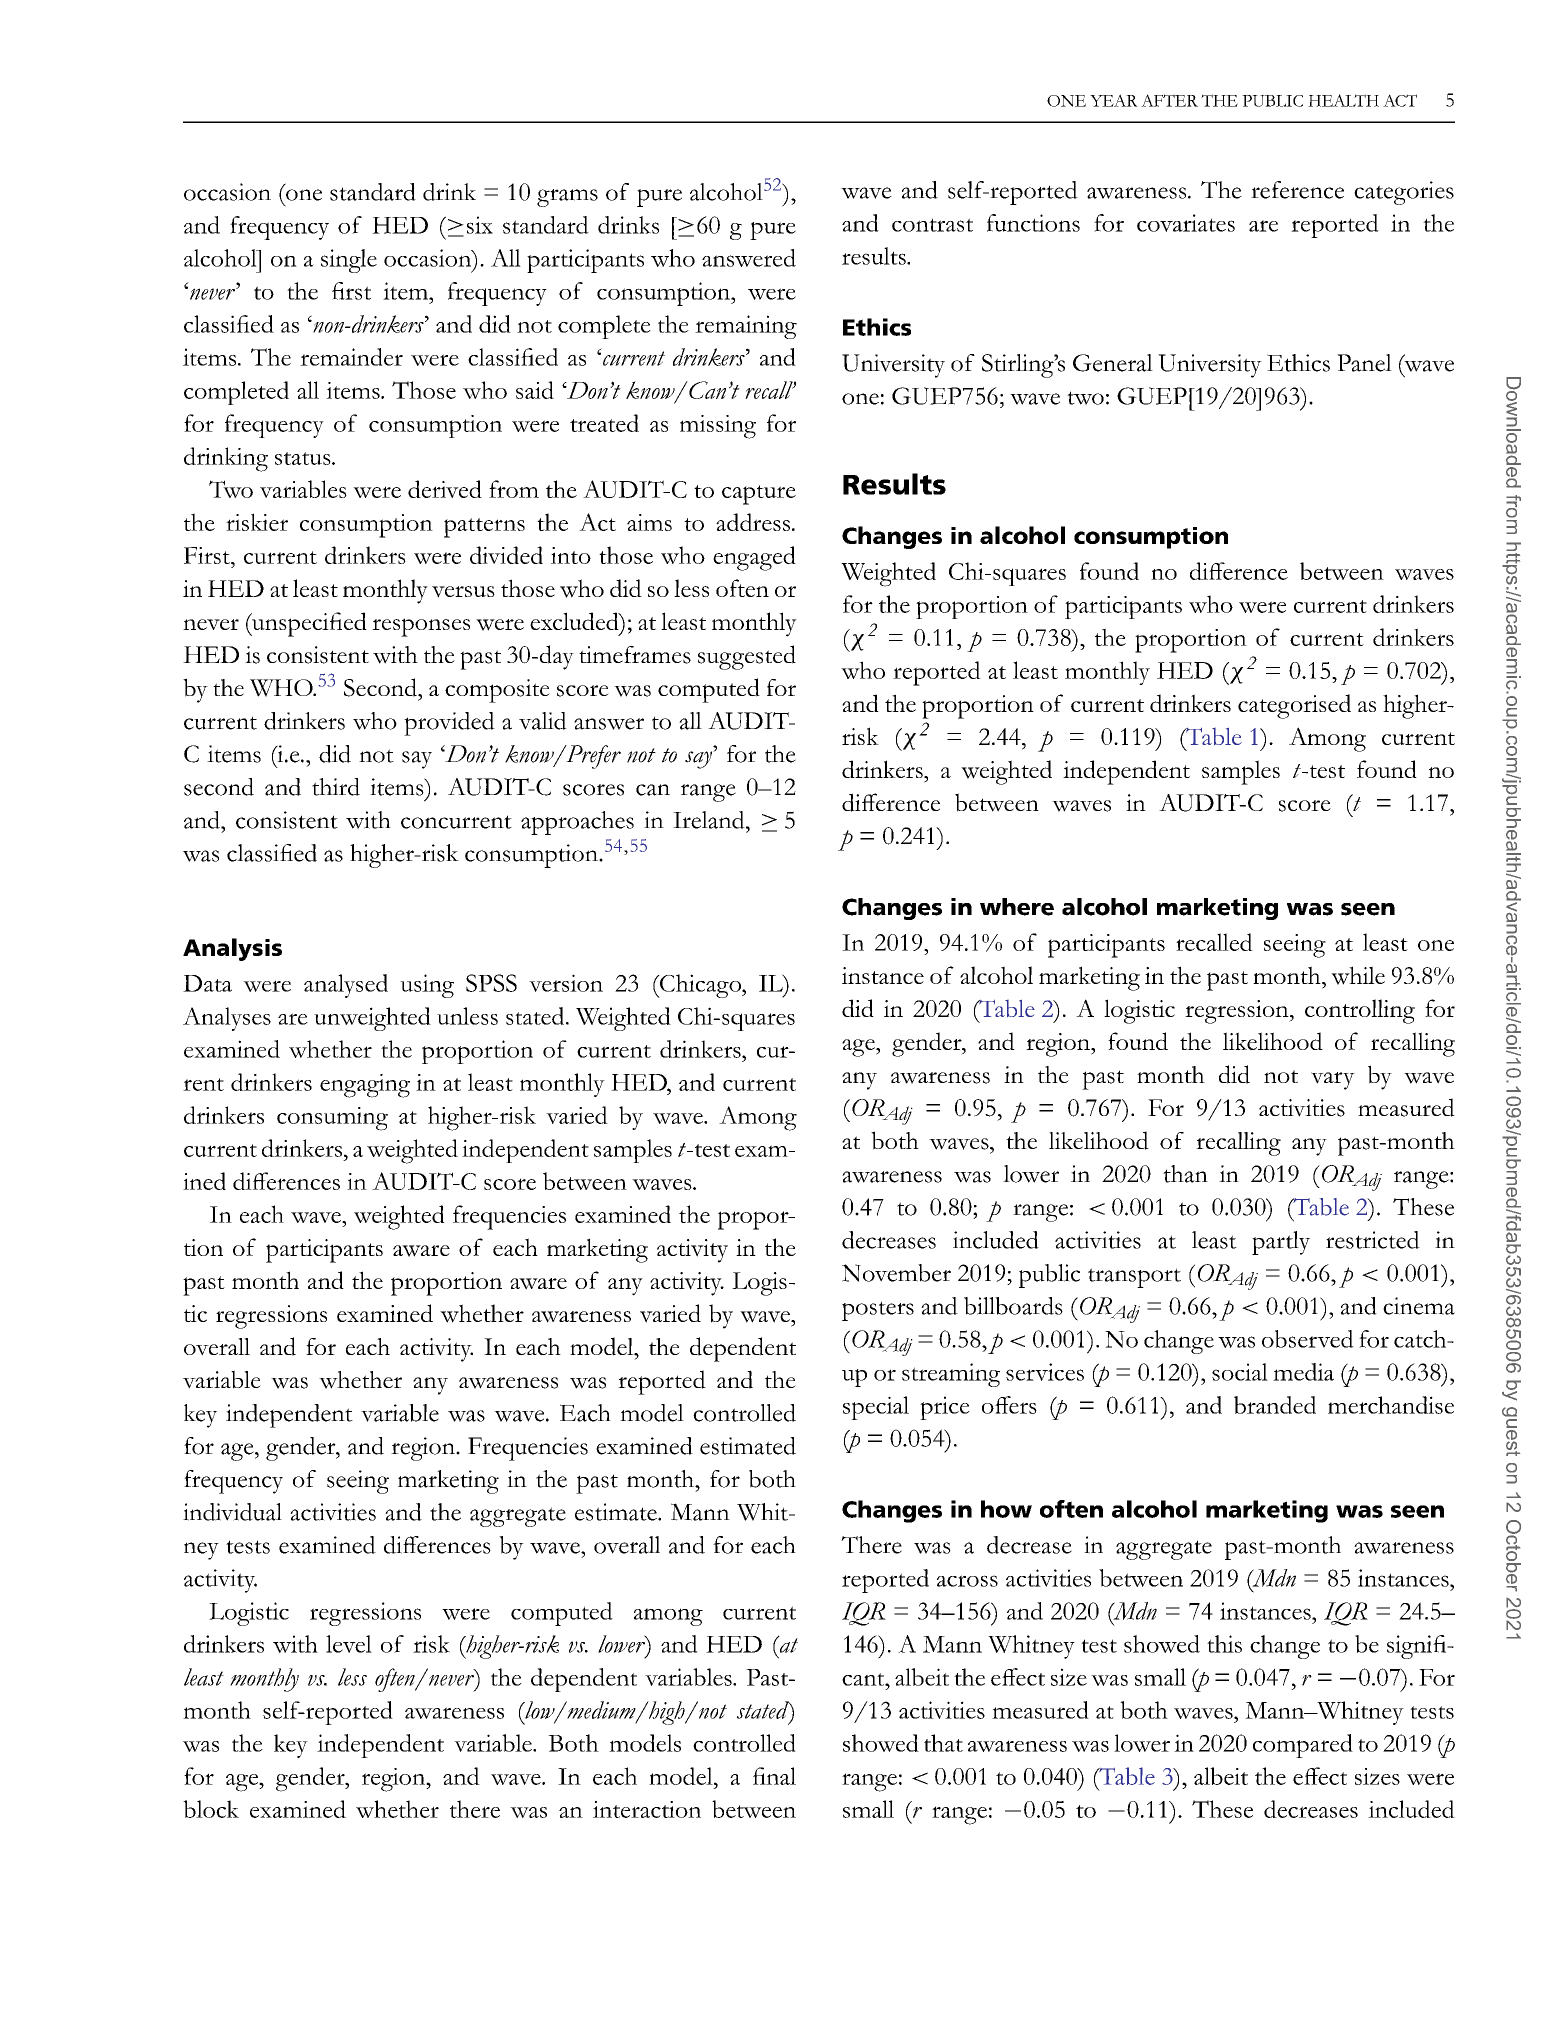 The height and width of the image is (2018, 1563). I want to click on while, so click(1358, 975).
